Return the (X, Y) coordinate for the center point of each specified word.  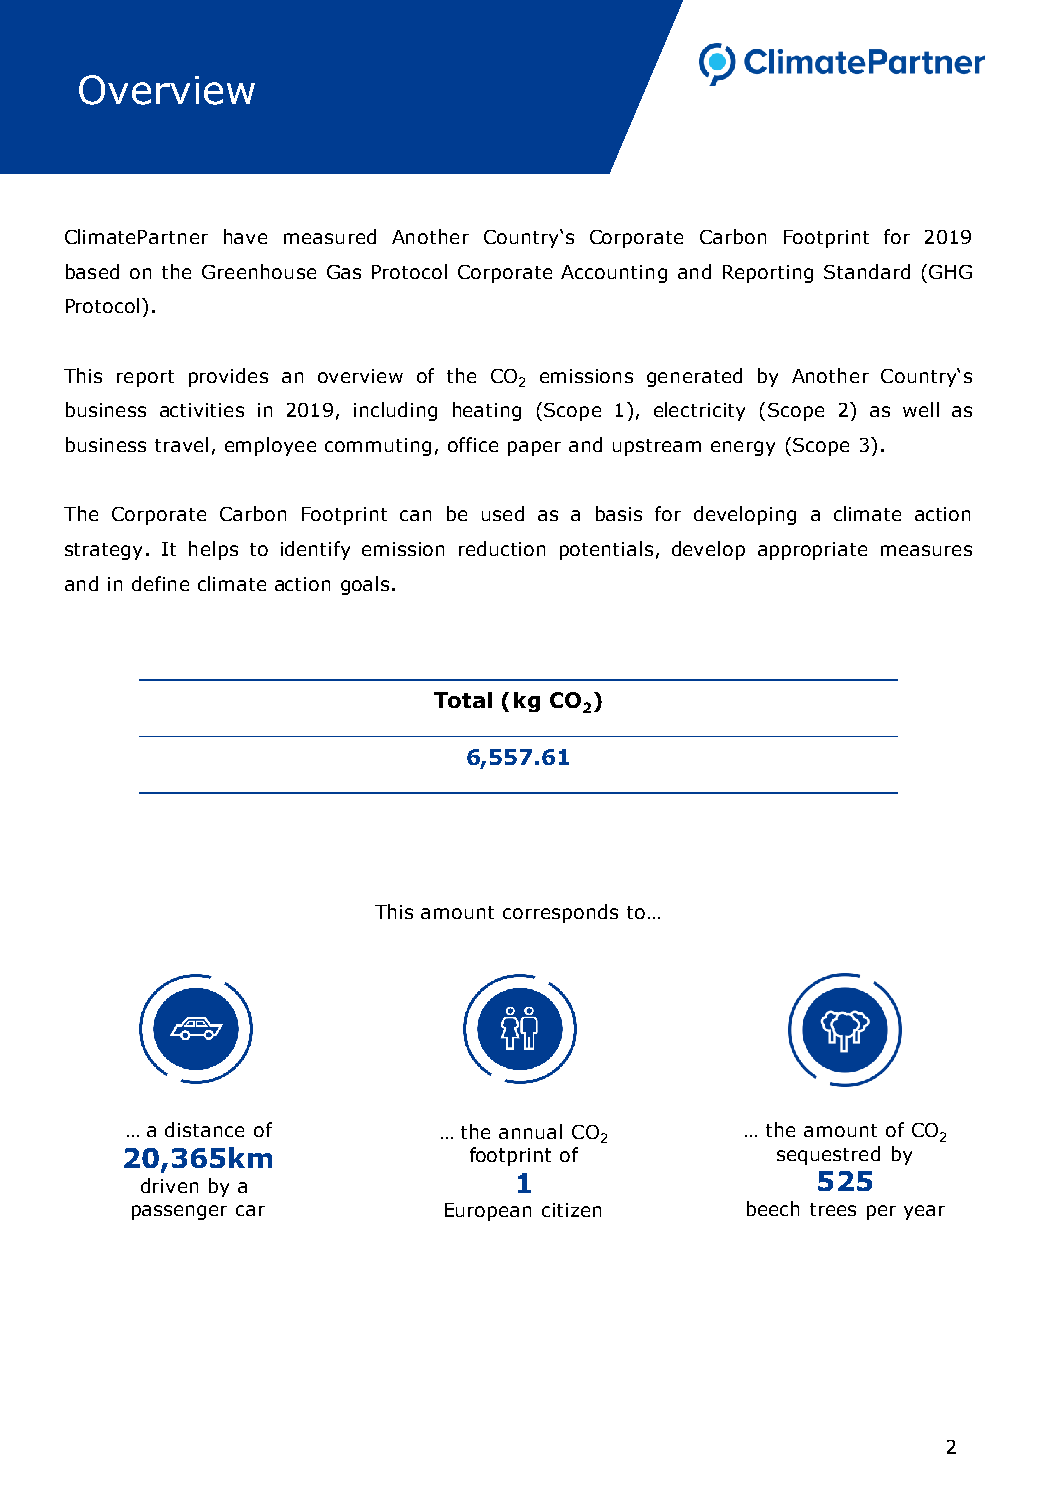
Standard (867, 271)
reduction (502, 548)
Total (463, 700)
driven (169, 1185)
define (160, 583)
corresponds (560, 913)
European (488, 1212)
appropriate (812, 551)
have (245, 236)
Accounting (614, 274)
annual (530, 1131)
